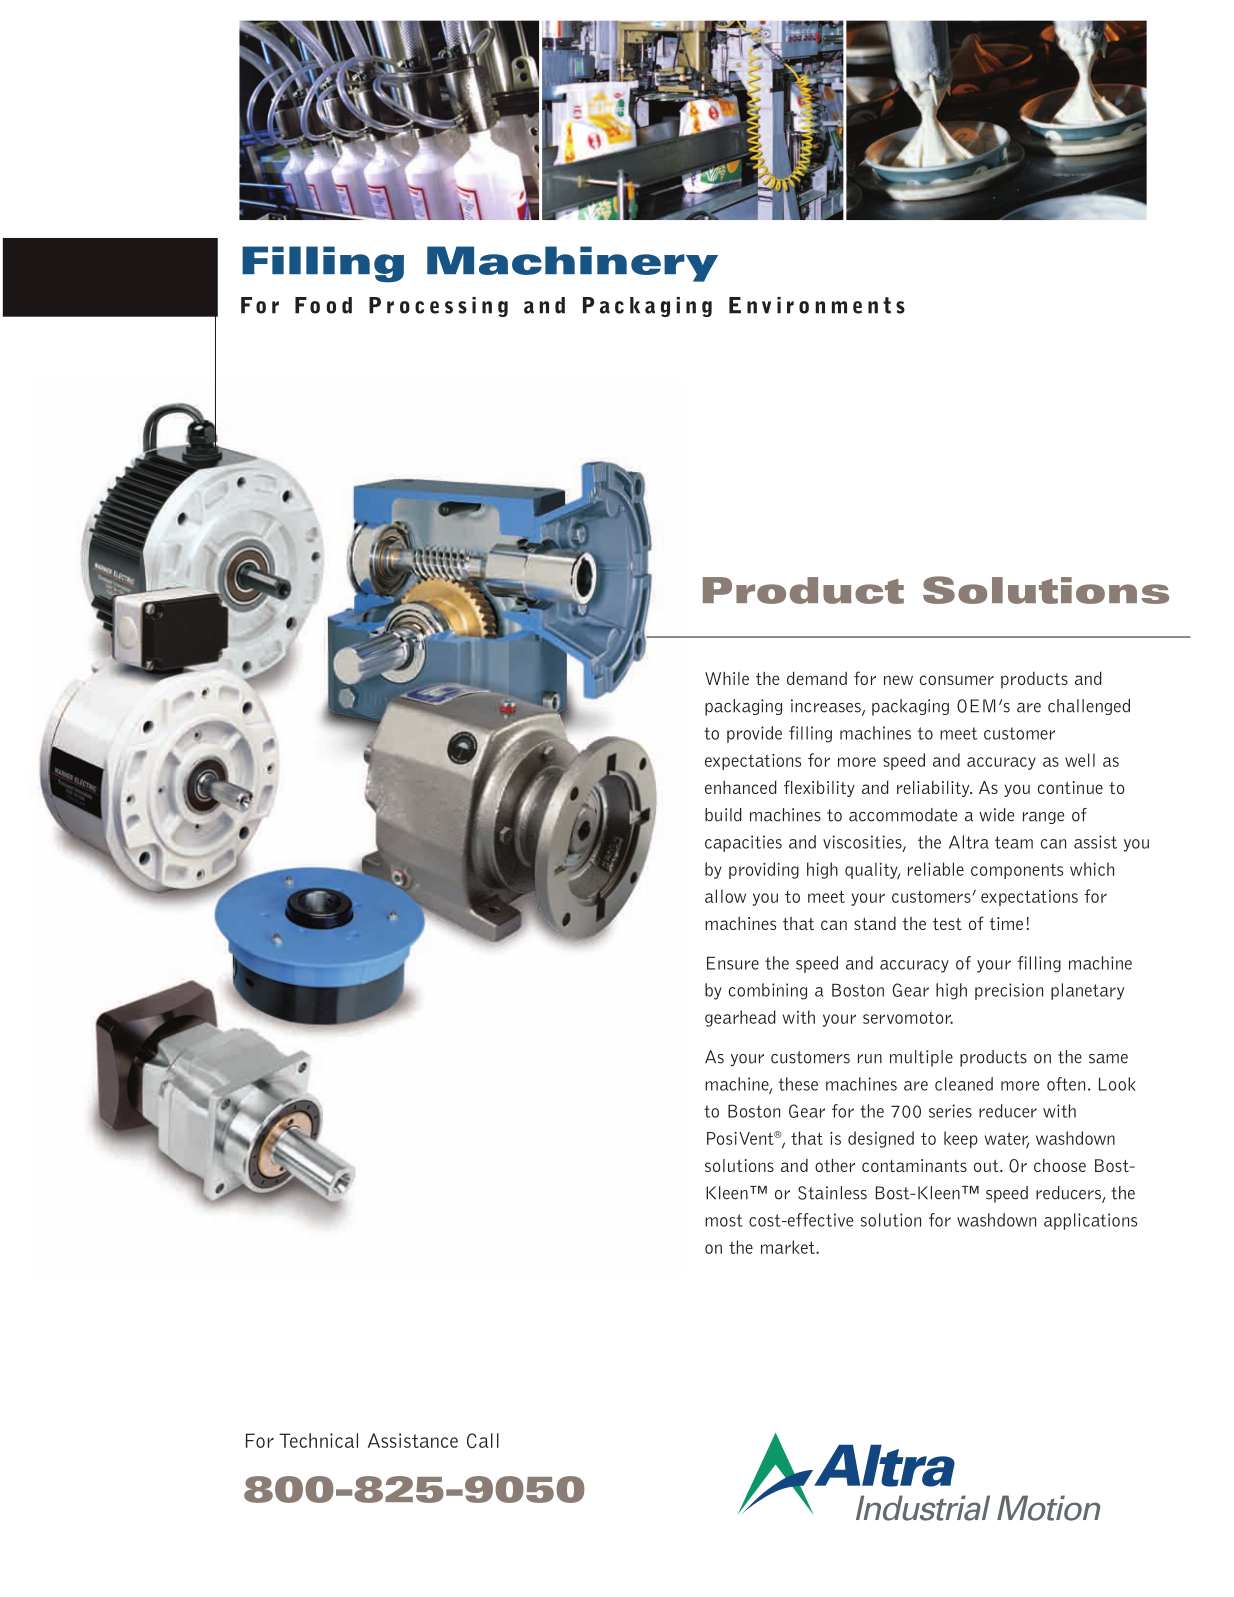 Image resolution: width=1234 pixels, height=1597 pixels. Describe the element at coordinates (764, 870) in the screenshot. I see `providing` at that location.
